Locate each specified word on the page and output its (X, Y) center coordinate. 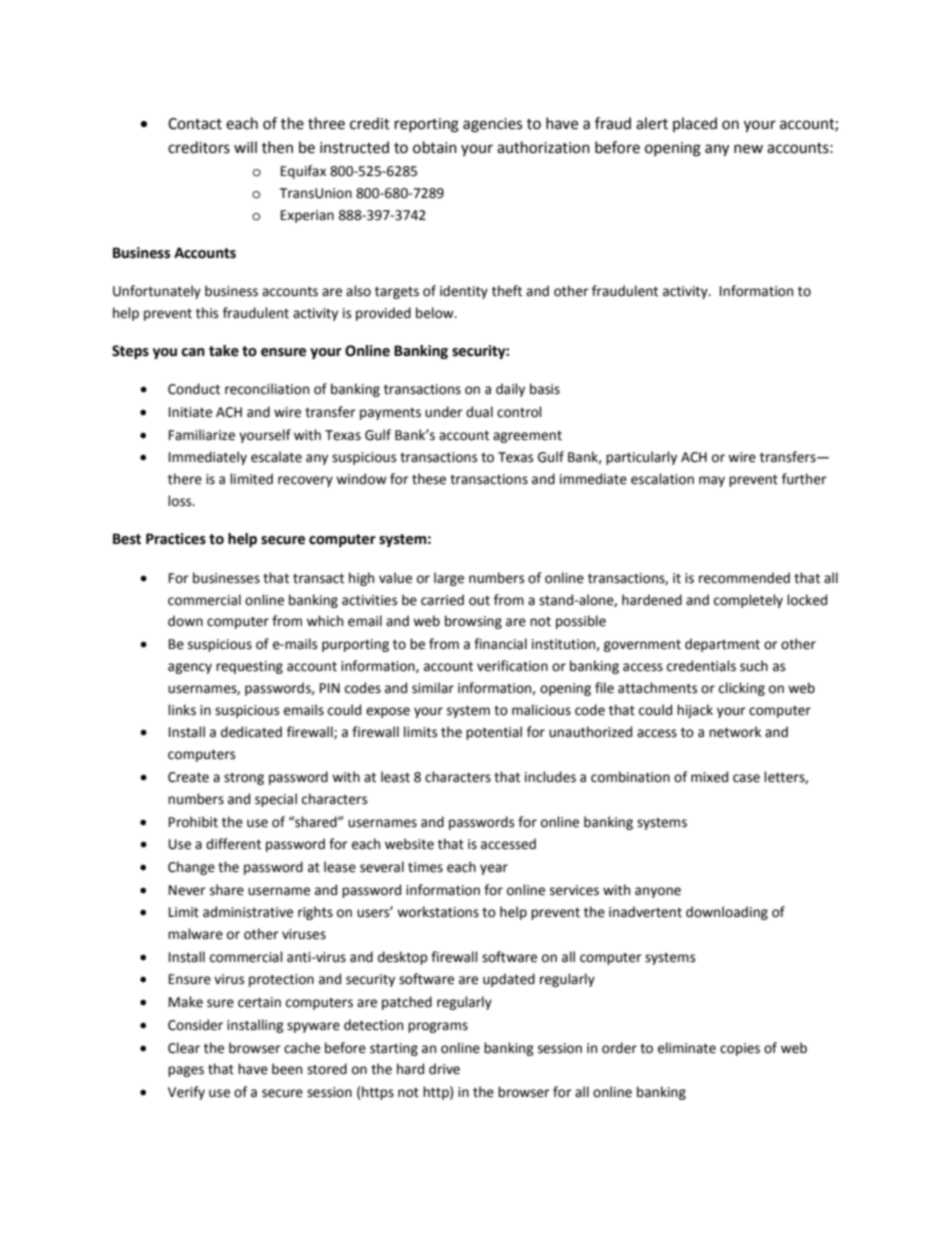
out (479, 601)
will (245, 147)
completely (748, 601)
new (748, 149)
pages (186, 1071)
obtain (435, 147)
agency (190, 668)
